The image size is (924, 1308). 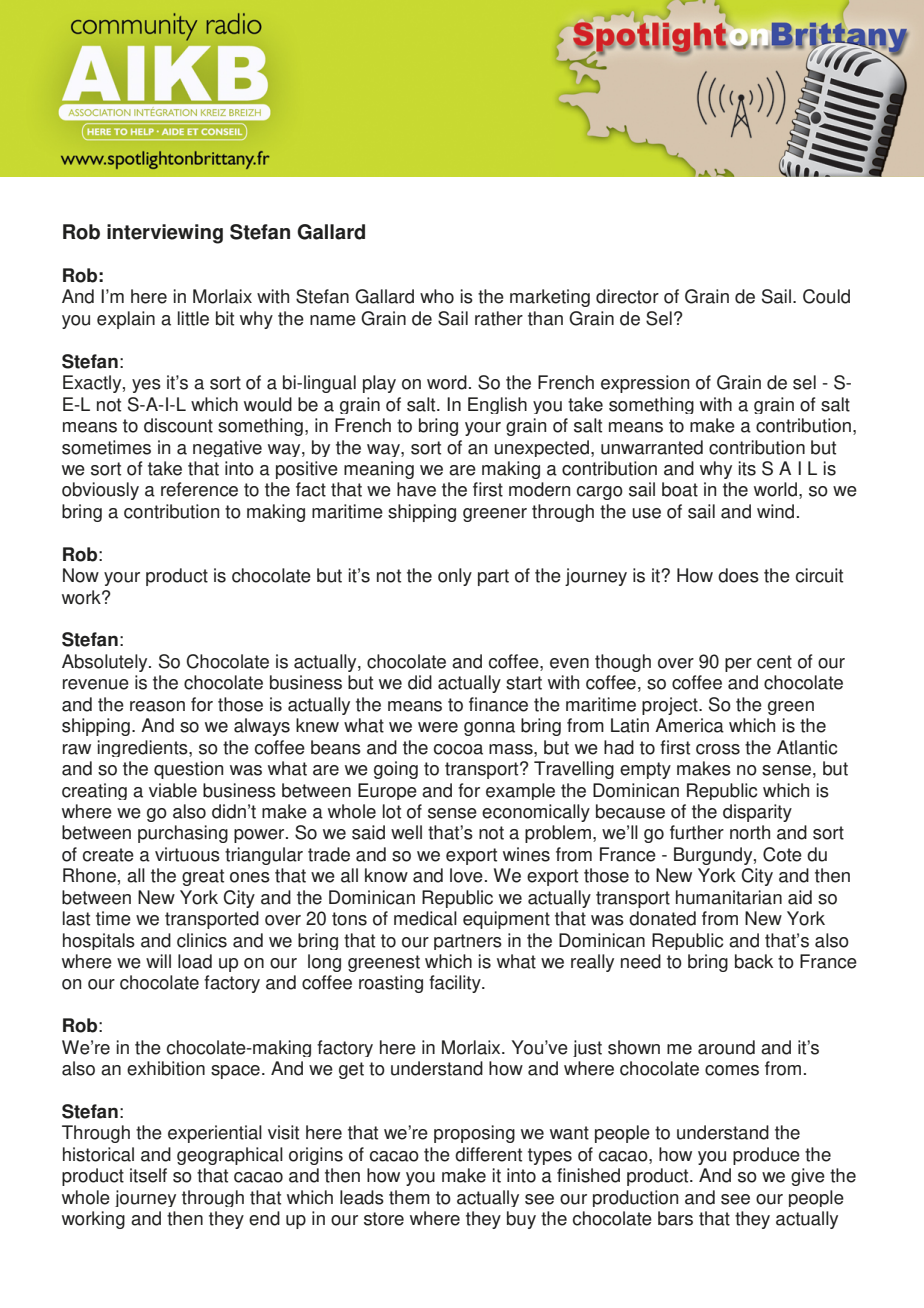 I want to click on interviewing, so click(x=165, y=234).
